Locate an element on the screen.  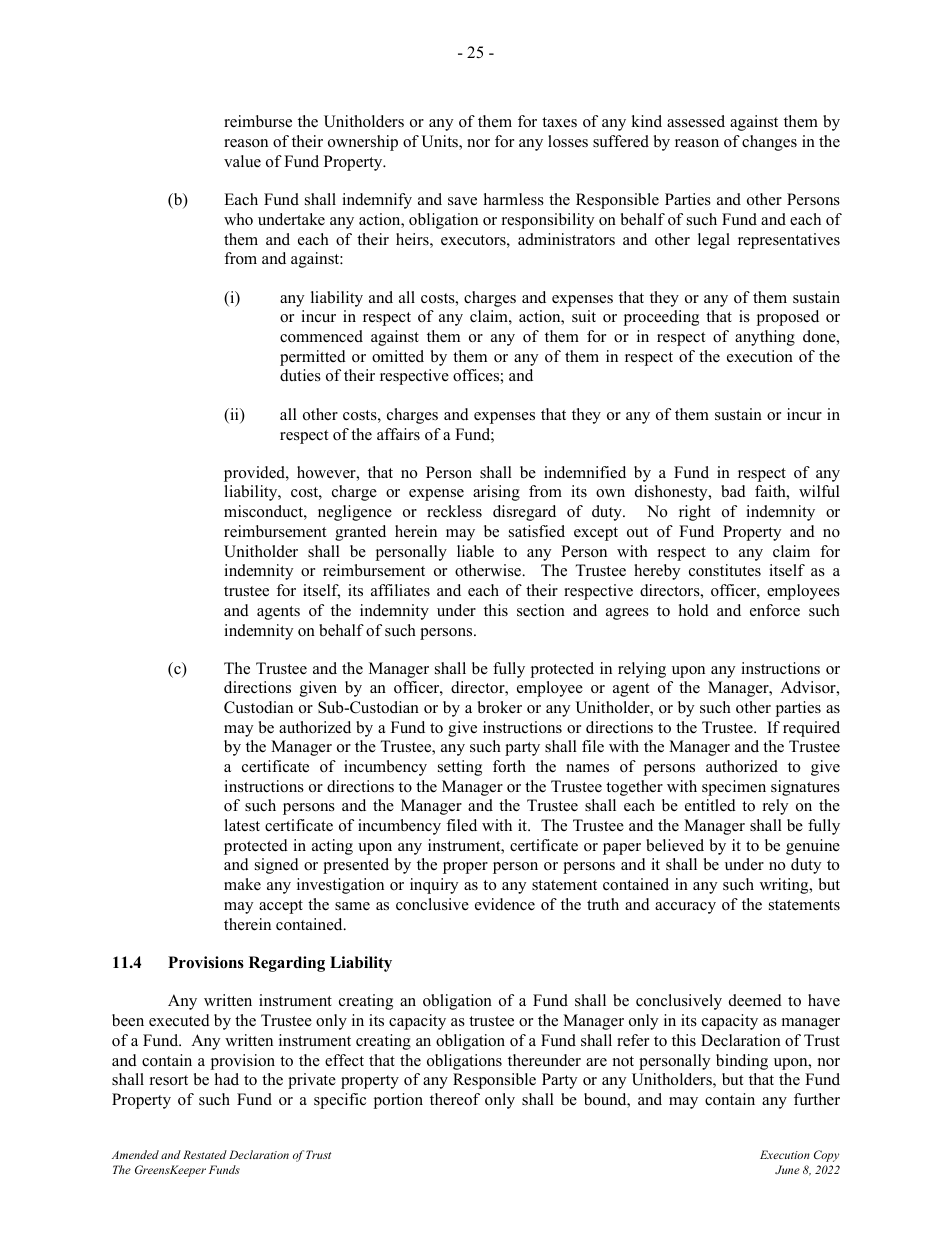
thereof is located at coordinates (455, 1099).
